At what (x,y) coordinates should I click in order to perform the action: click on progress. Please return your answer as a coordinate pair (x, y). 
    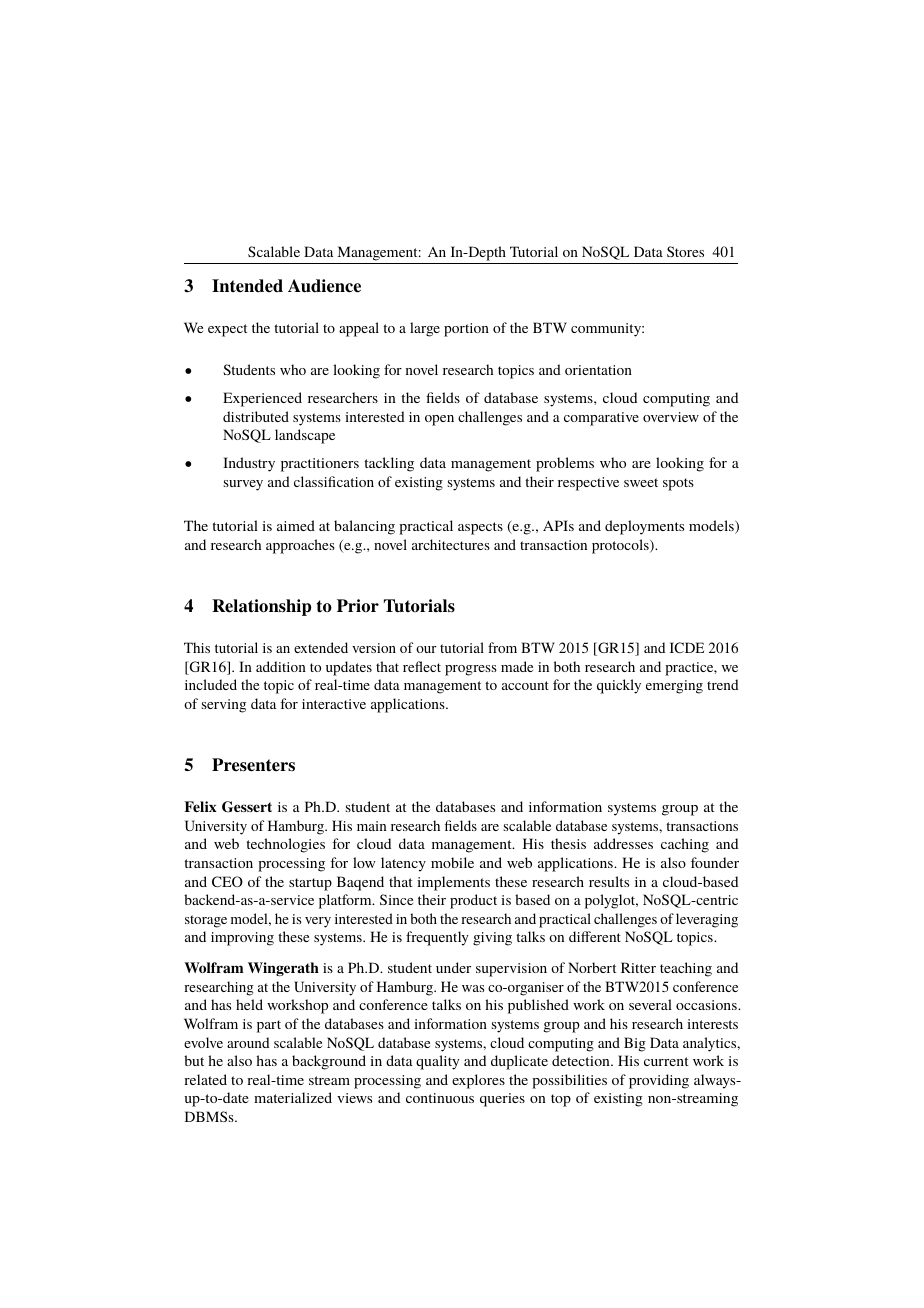
    Looking at the image, I should click on (471, 670).
